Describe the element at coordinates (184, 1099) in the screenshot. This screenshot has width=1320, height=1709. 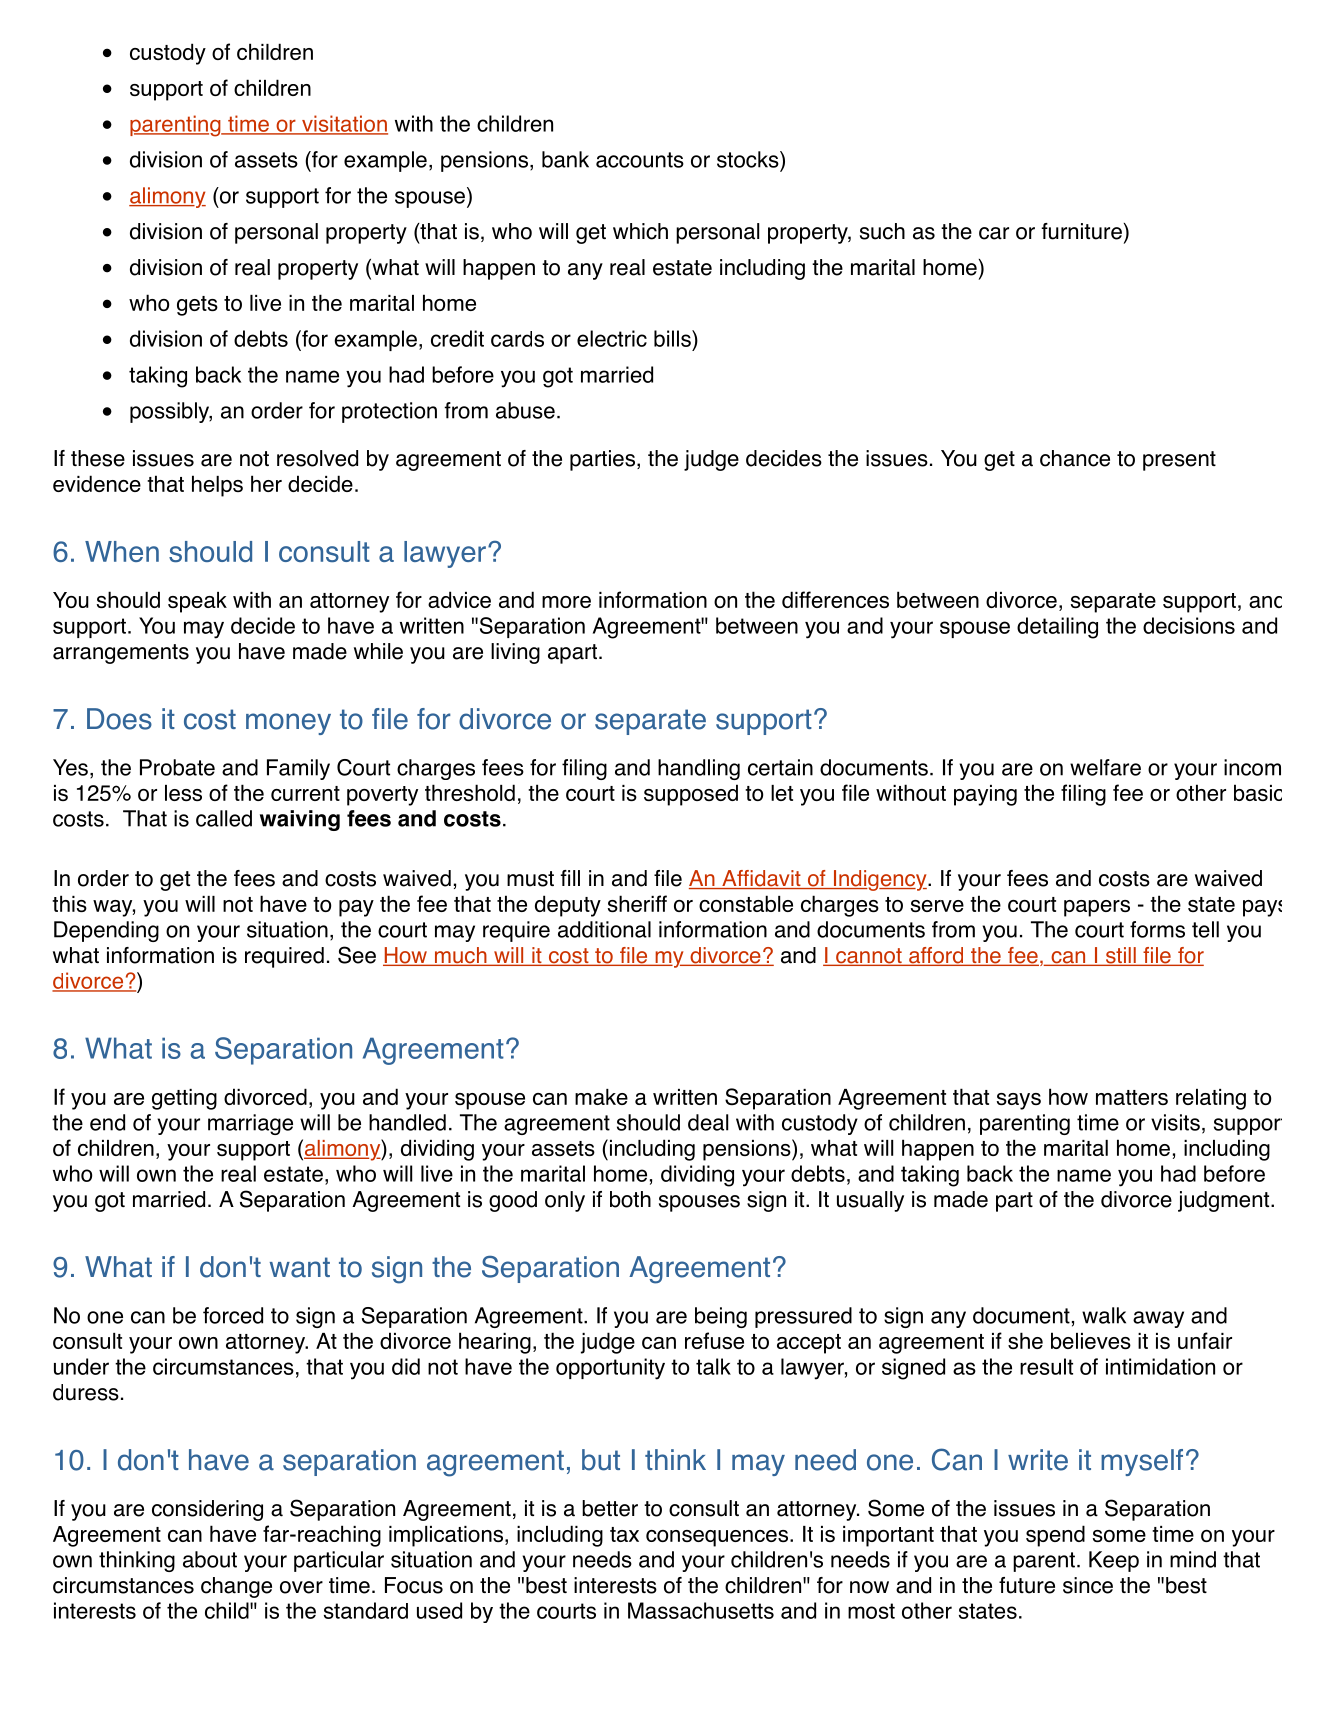
I see `getting` at that location.
